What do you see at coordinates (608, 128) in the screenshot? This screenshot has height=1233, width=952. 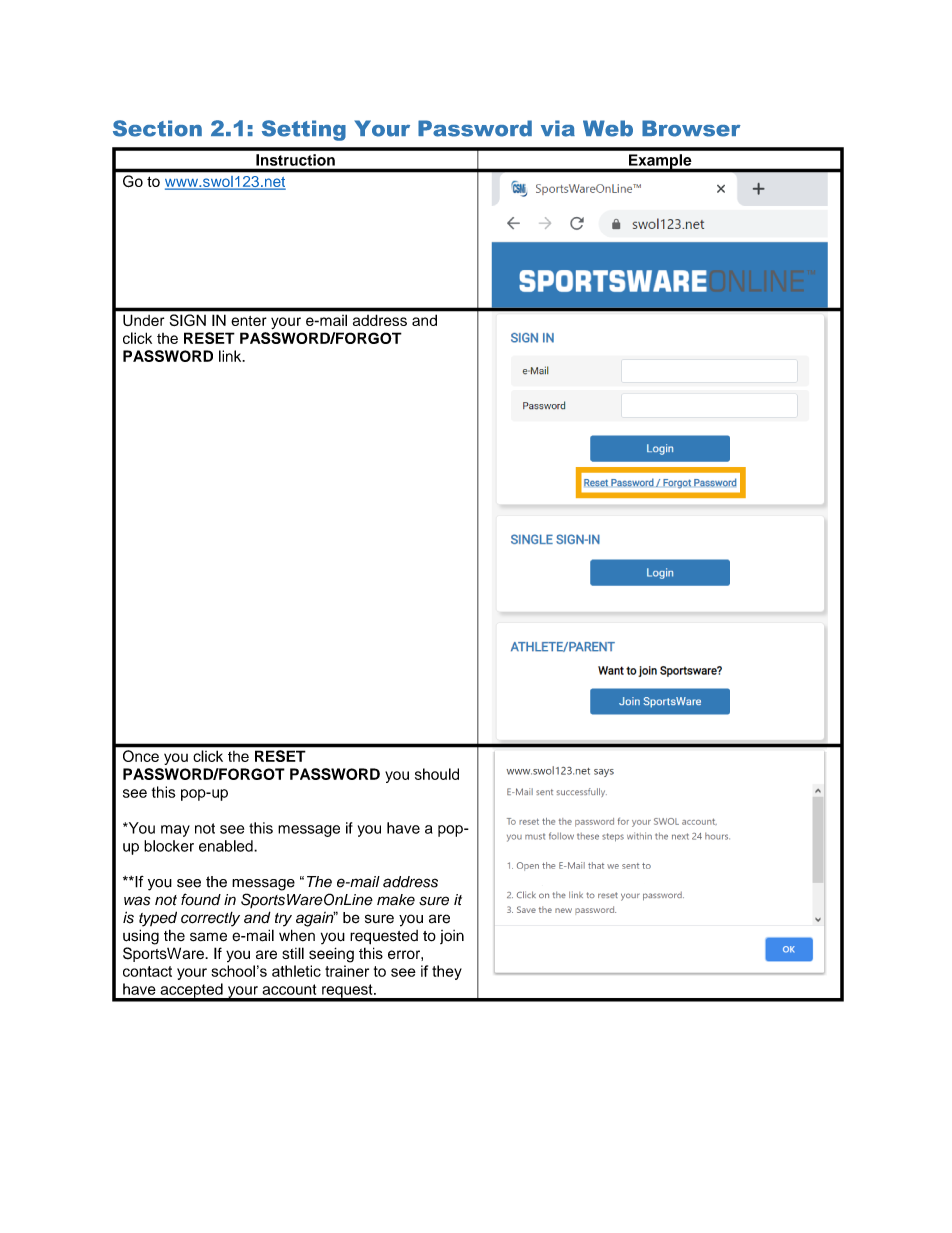 I see `Web` at bounding box center [608, 128].
